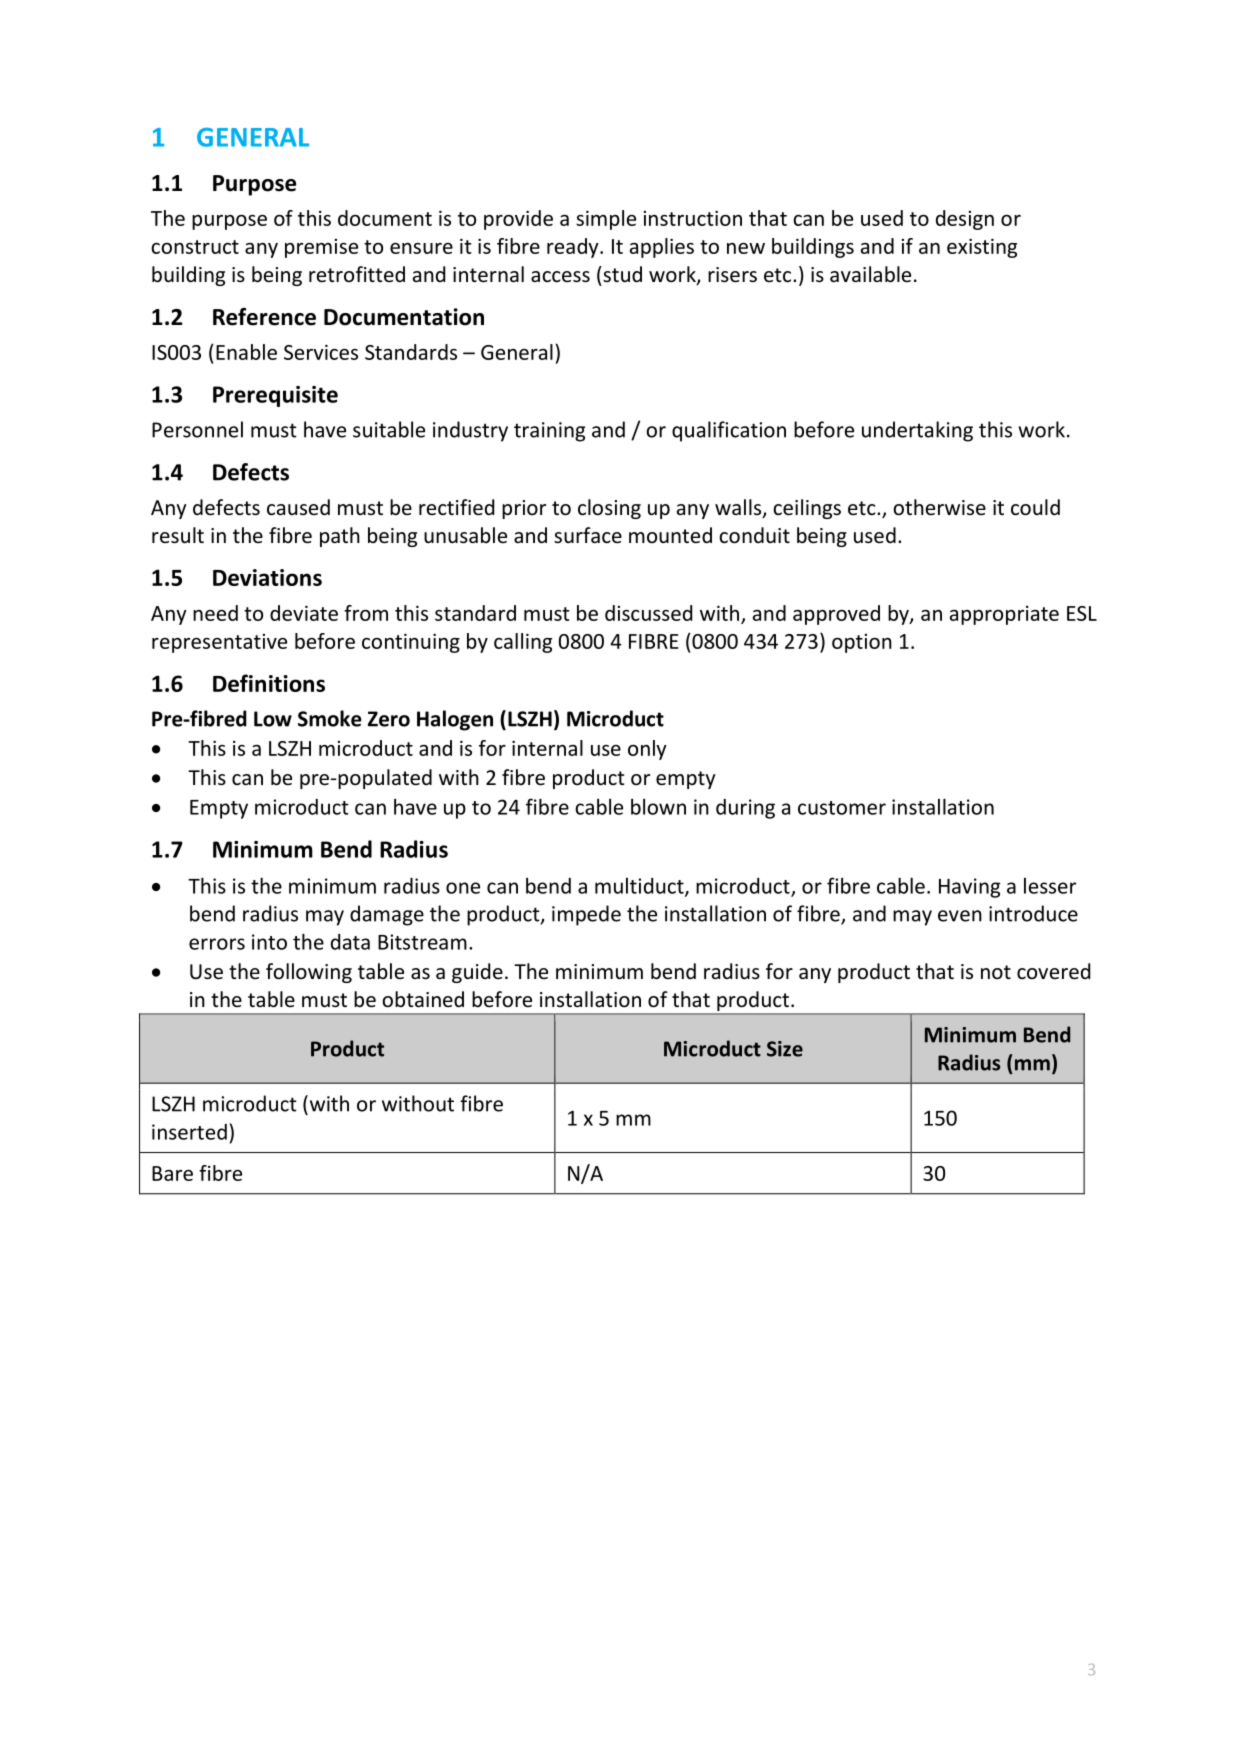 The image size is (1247, 1763). Describe the element at coordinates (340, 537) in the screenshot. I see `path` at that location.
